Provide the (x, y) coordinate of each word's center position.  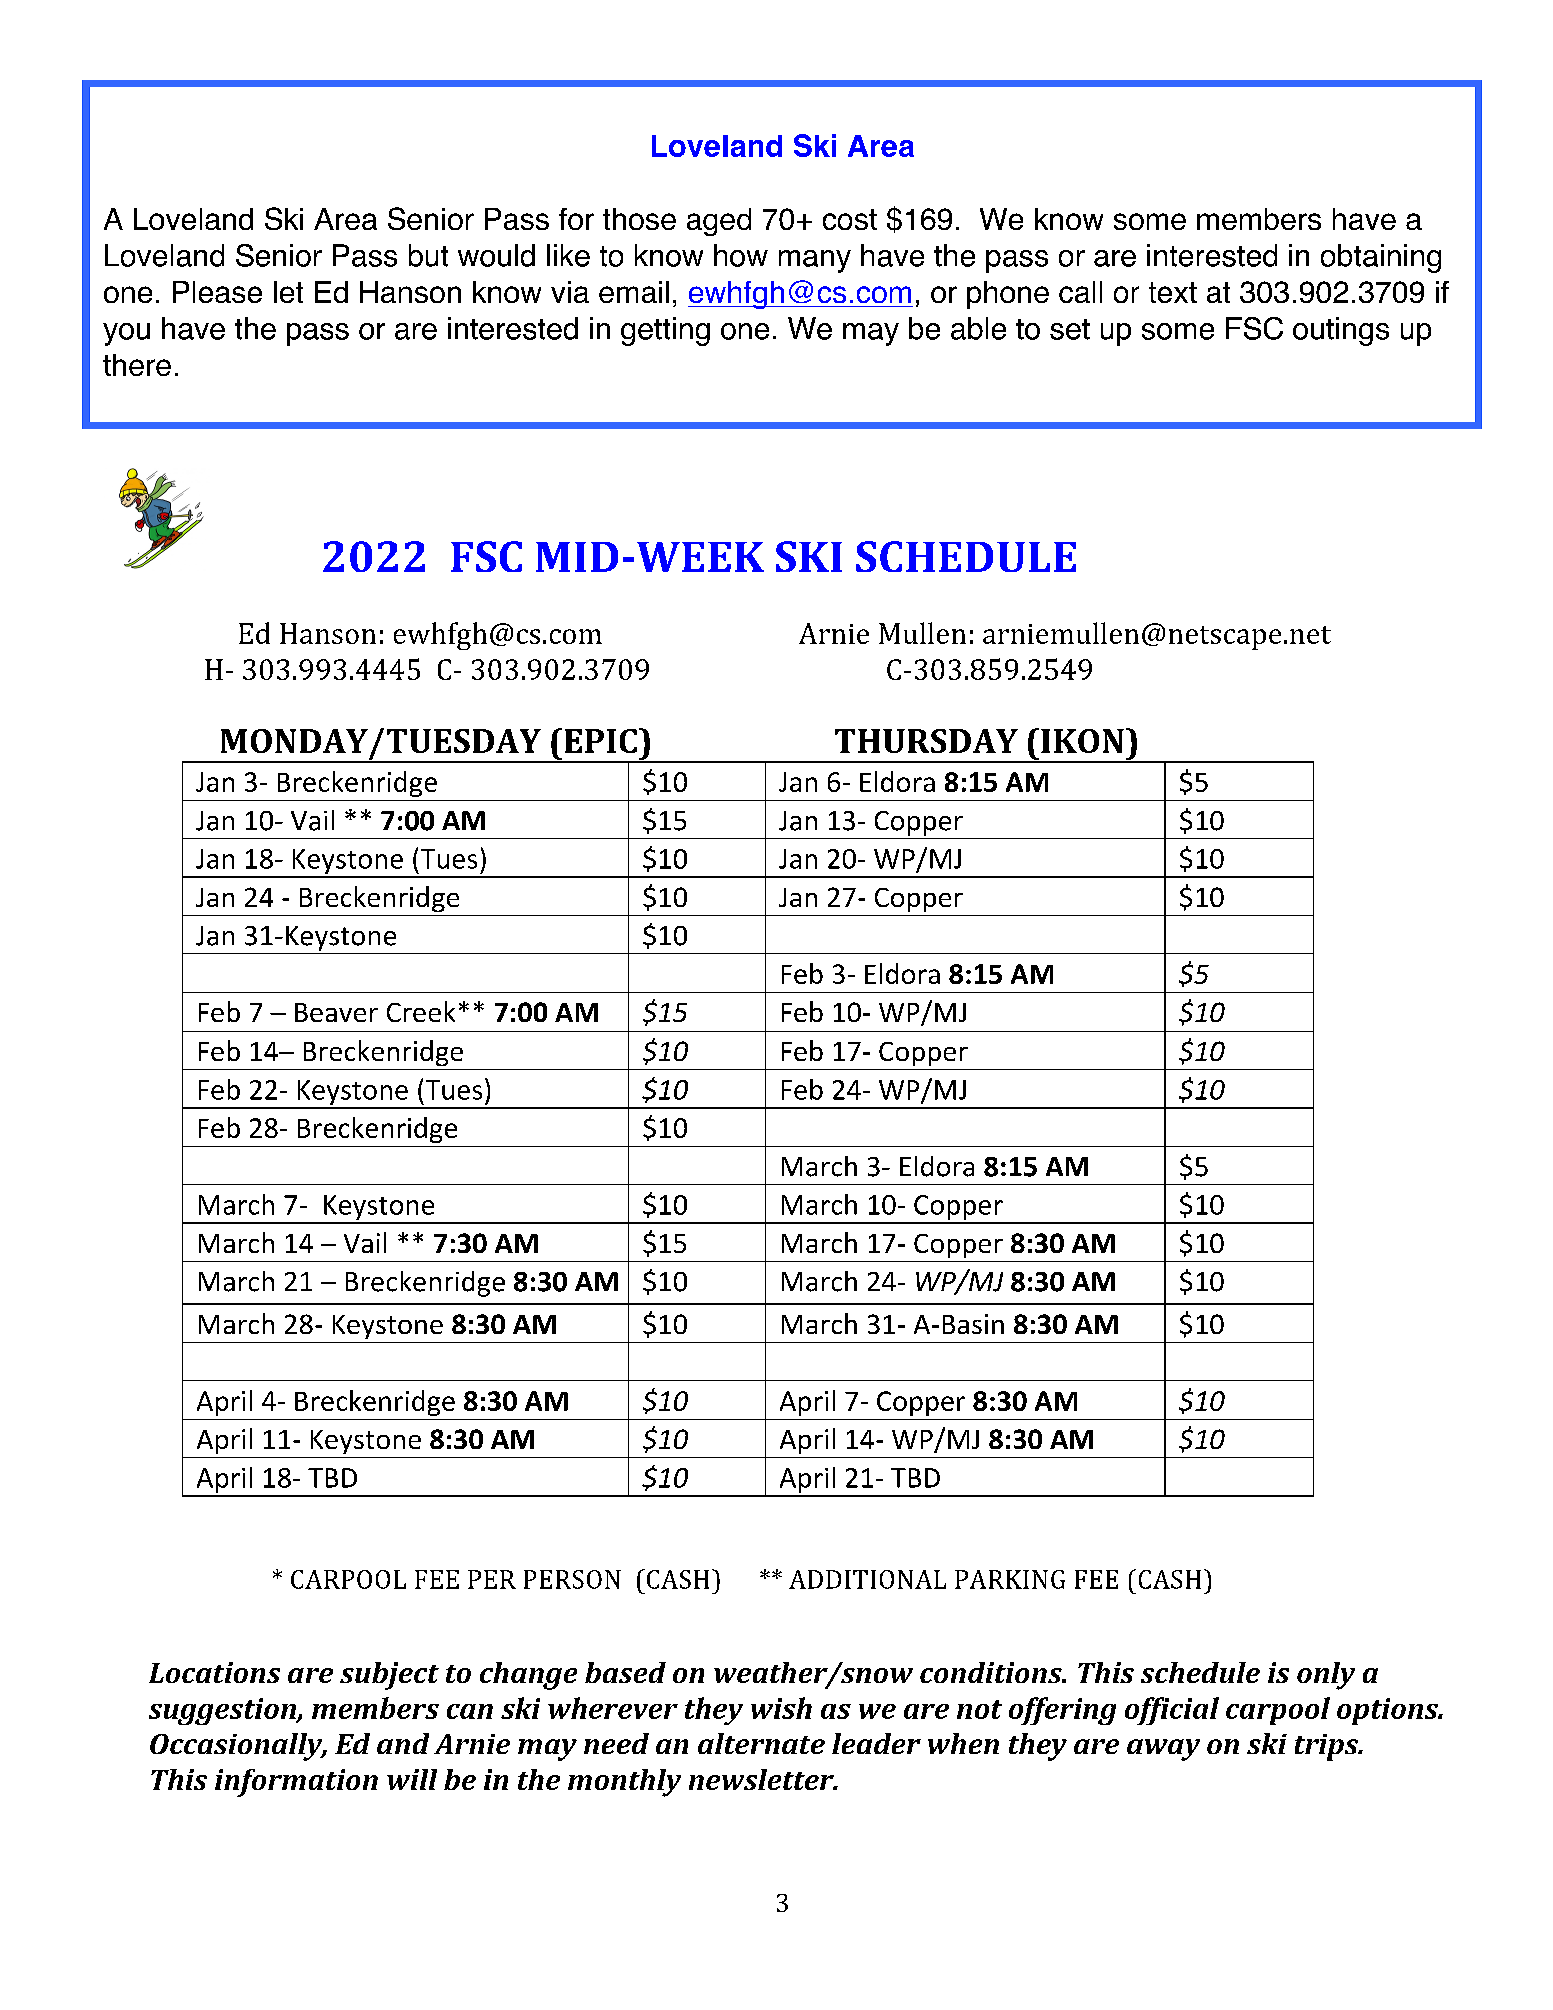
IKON (1082, 741)
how (741, 255)
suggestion (223, 1711)
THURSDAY (926, 741)
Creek (421, 1011)
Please (217, 292)
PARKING (1010, 1579)
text (1173, 292)
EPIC (601, 741)
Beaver (336, 1012)
